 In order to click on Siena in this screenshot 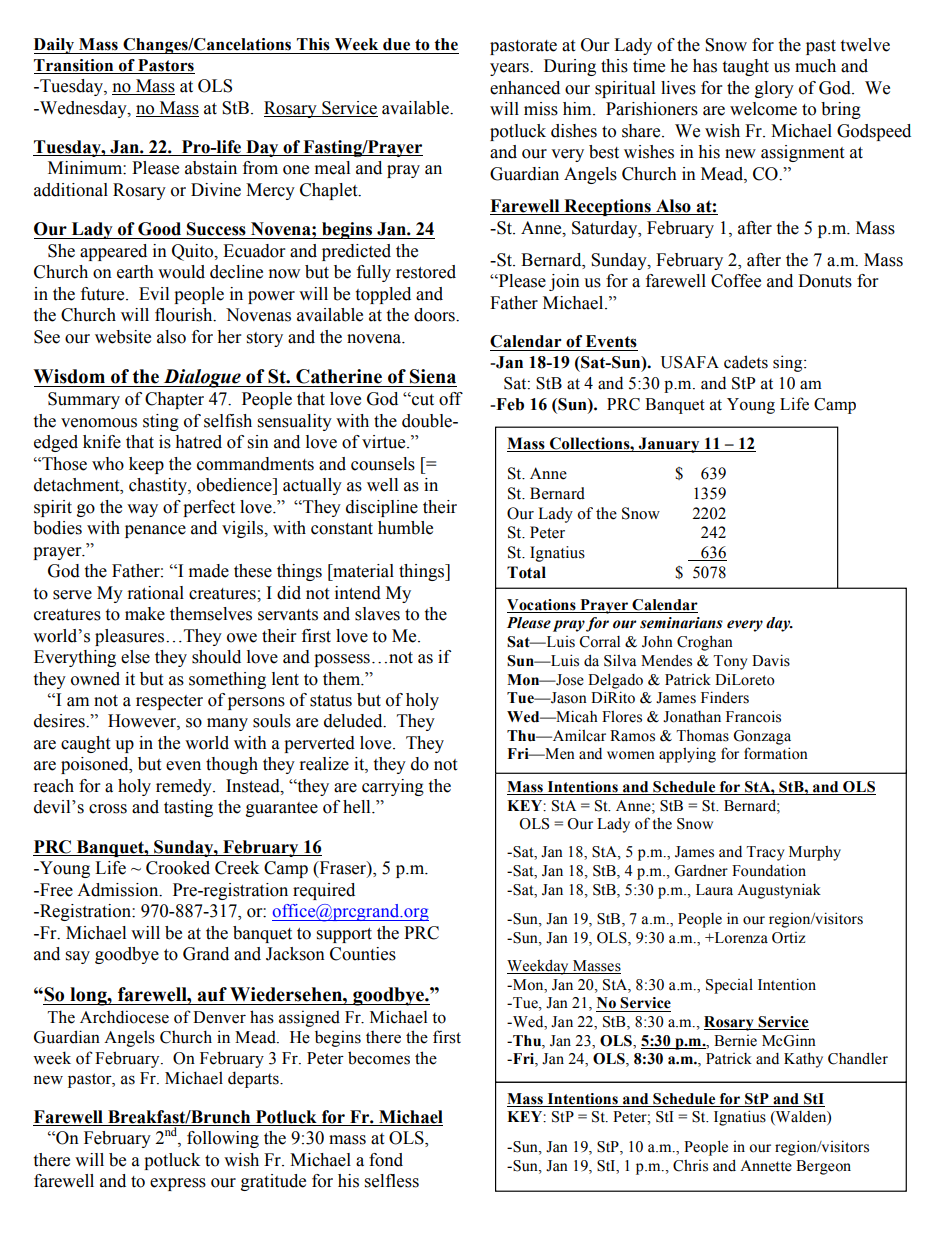, I will do `click(433, 376)`.
